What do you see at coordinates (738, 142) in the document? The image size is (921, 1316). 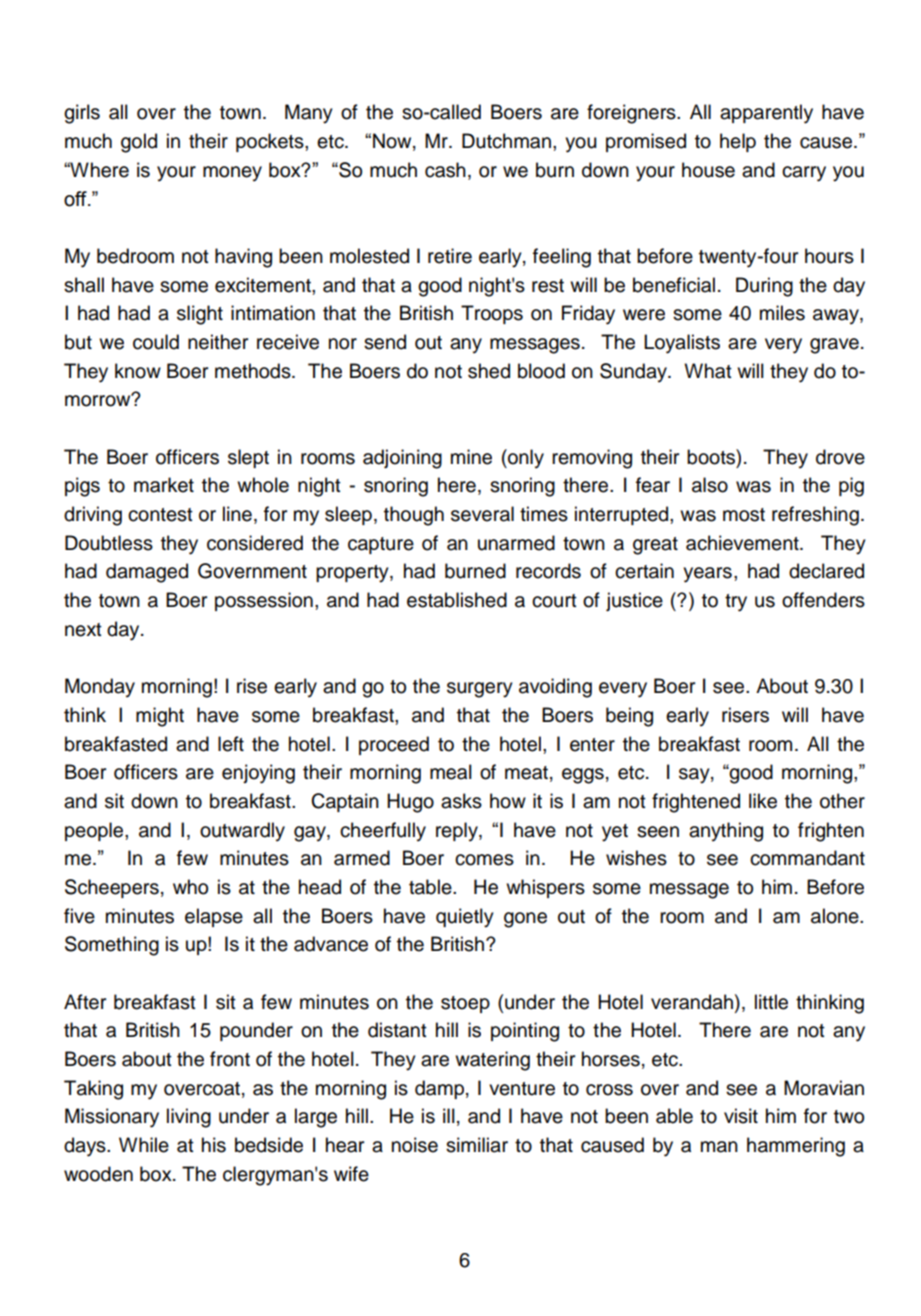 I see `help` at bounding box center [738, 142].
